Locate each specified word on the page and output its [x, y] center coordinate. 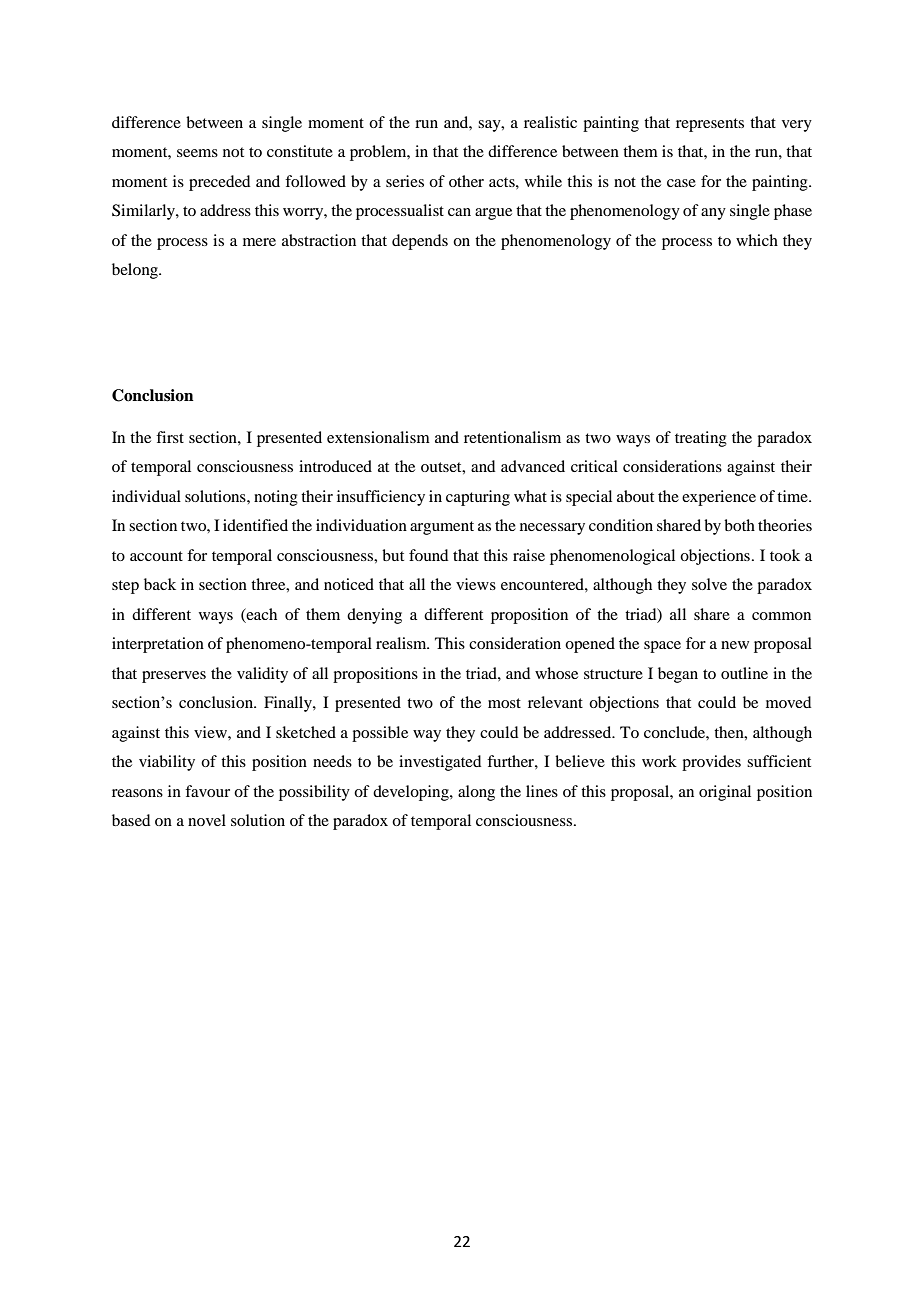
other [466, 181]
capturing [478, 498]
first [170, 437]
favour [207, 791]
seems [197, 153]
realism [402, 643]
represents [710, 125]
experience [719, 498]
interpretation [158, 645]
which [757, 240]
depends [420, 242]
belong [136, 271]
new [735, 645]
